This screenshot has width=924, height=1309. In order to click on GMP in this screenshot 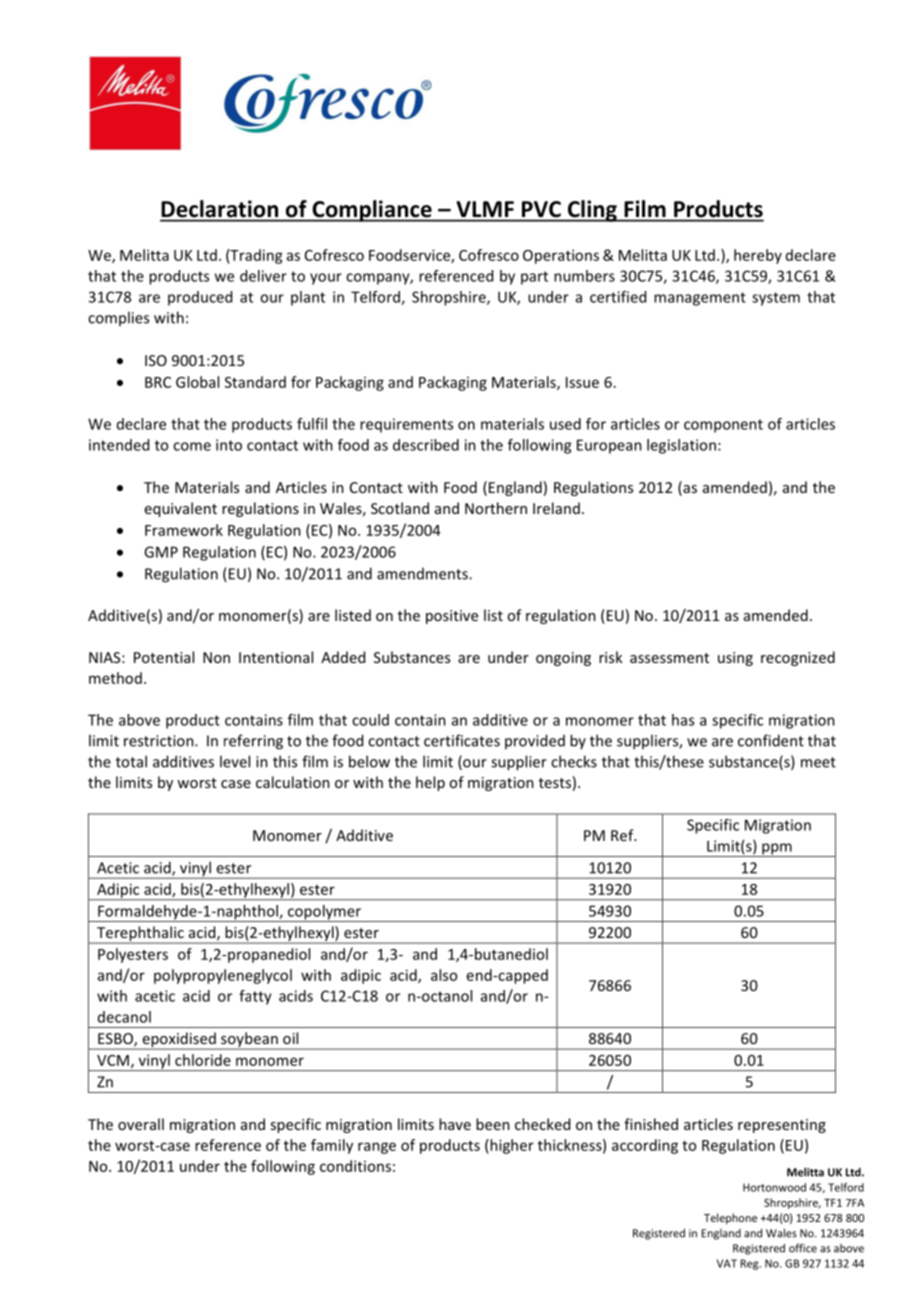, I will do `click(161, 552)`.
